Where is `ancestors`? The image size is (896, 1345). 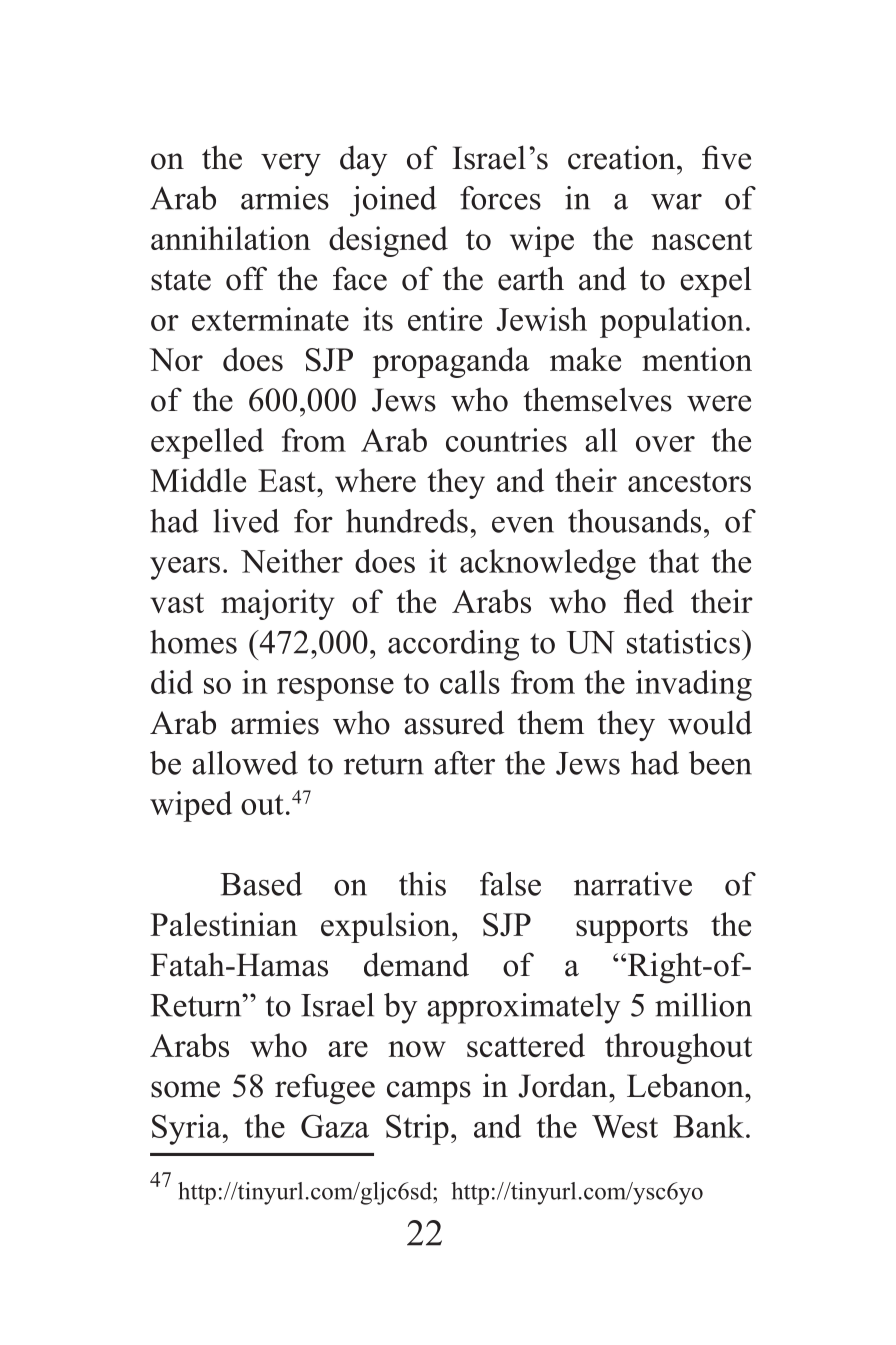
ancestors is located at coordinates (689, 482).
